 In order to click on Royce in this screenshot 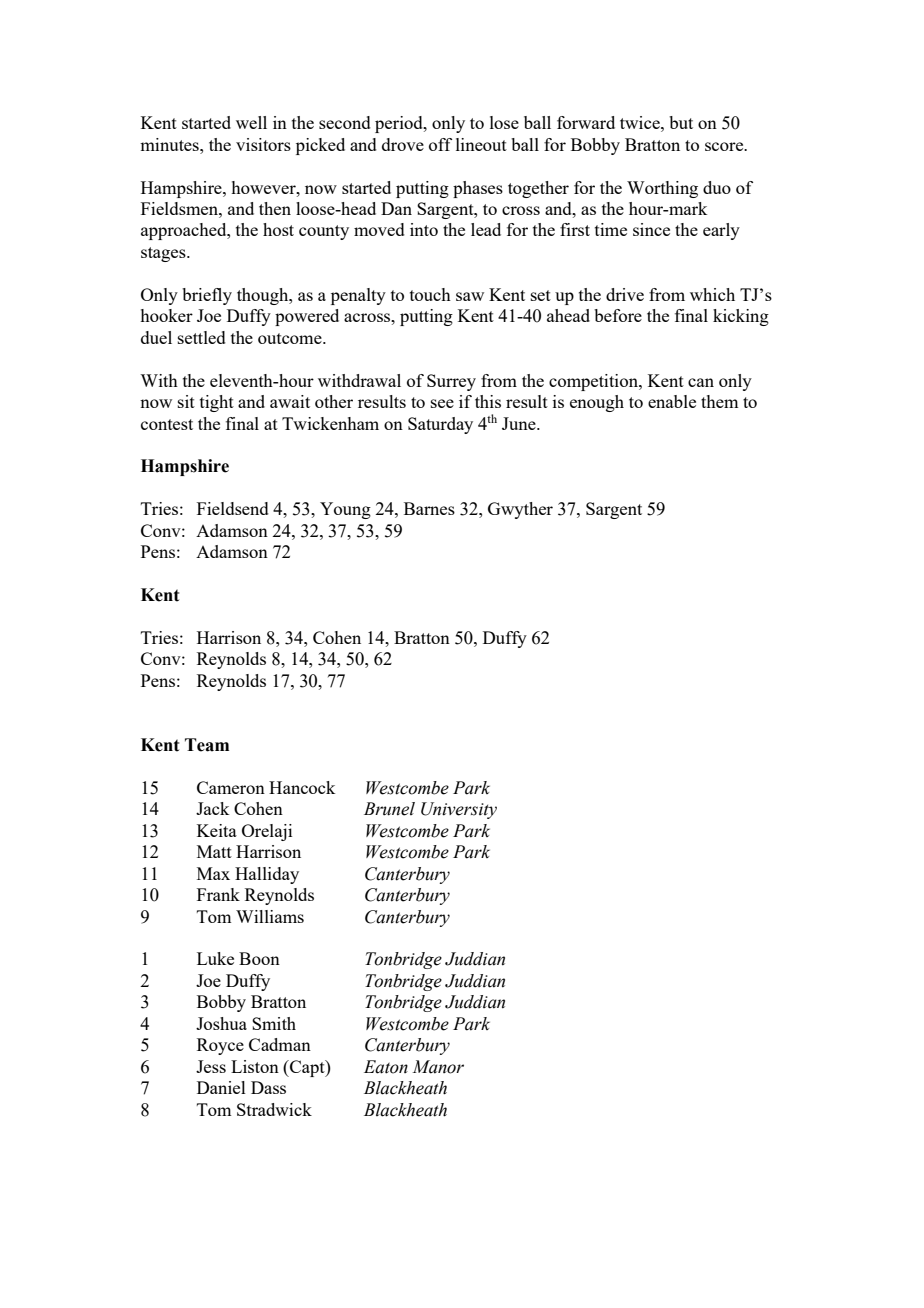, I will do `click(220, 1046)`.
